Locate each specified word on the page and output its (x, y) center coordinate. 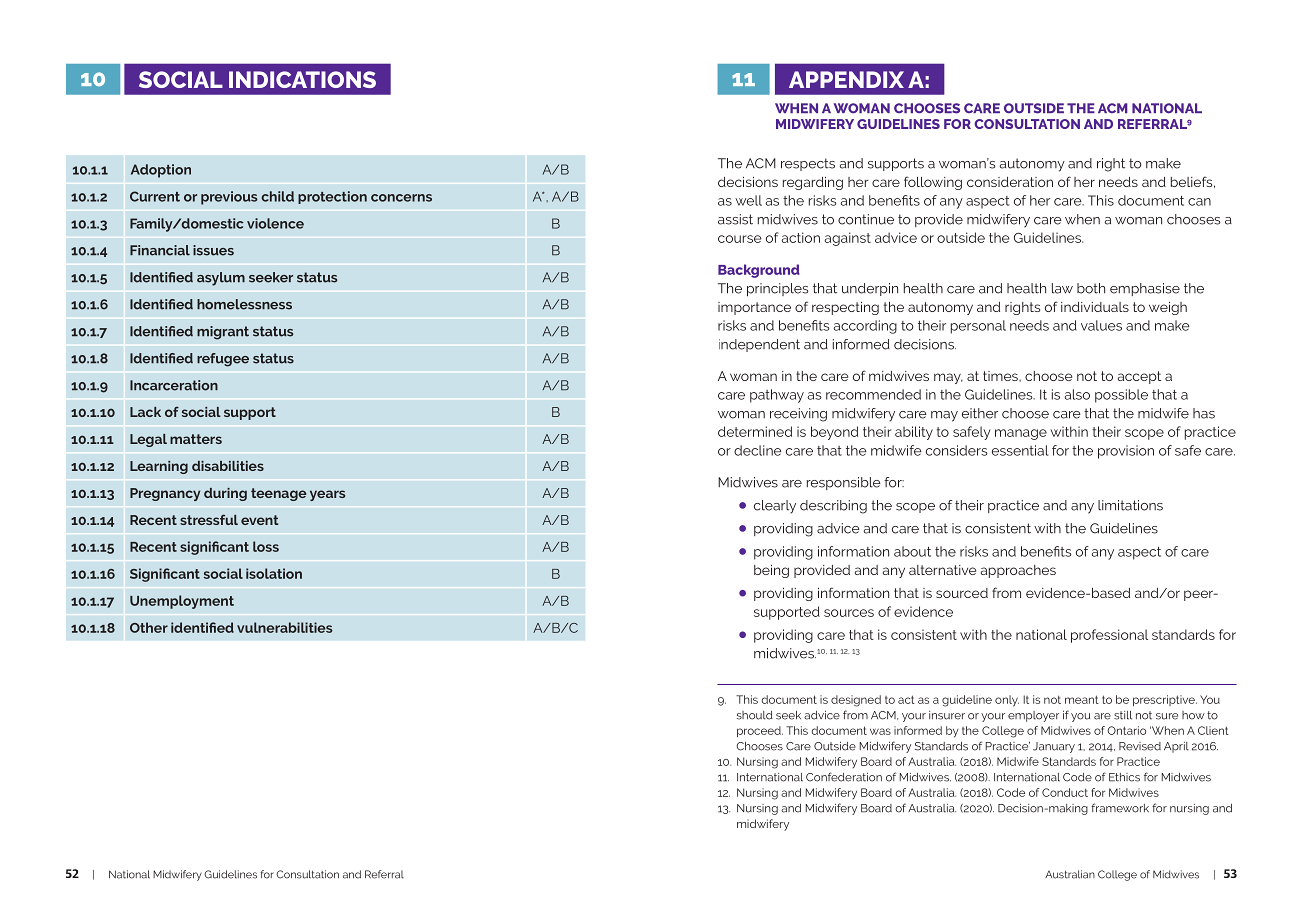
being (771, 571)
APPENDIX (846, 79)
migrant (223, 333)
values (1101, 325)
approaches (1018, 571)
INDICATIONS (302, 79)
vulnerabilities (285, 627)
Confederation (844, 777)
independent (759, 345)
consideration (1010, 182)
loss (266, 546)
